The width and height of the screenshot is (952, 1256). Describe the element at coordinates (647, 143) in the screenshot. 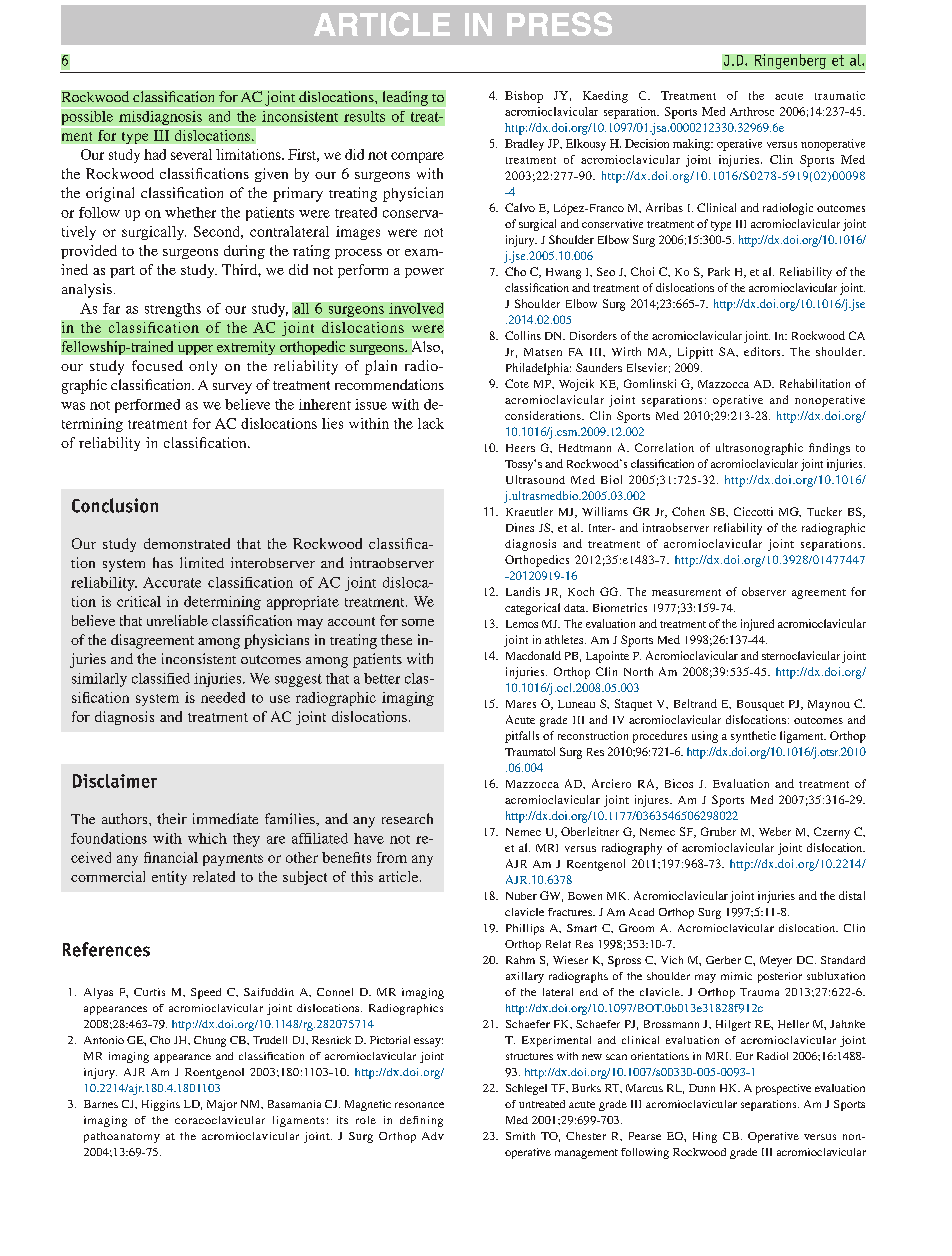

I see `Decision` at that location.
